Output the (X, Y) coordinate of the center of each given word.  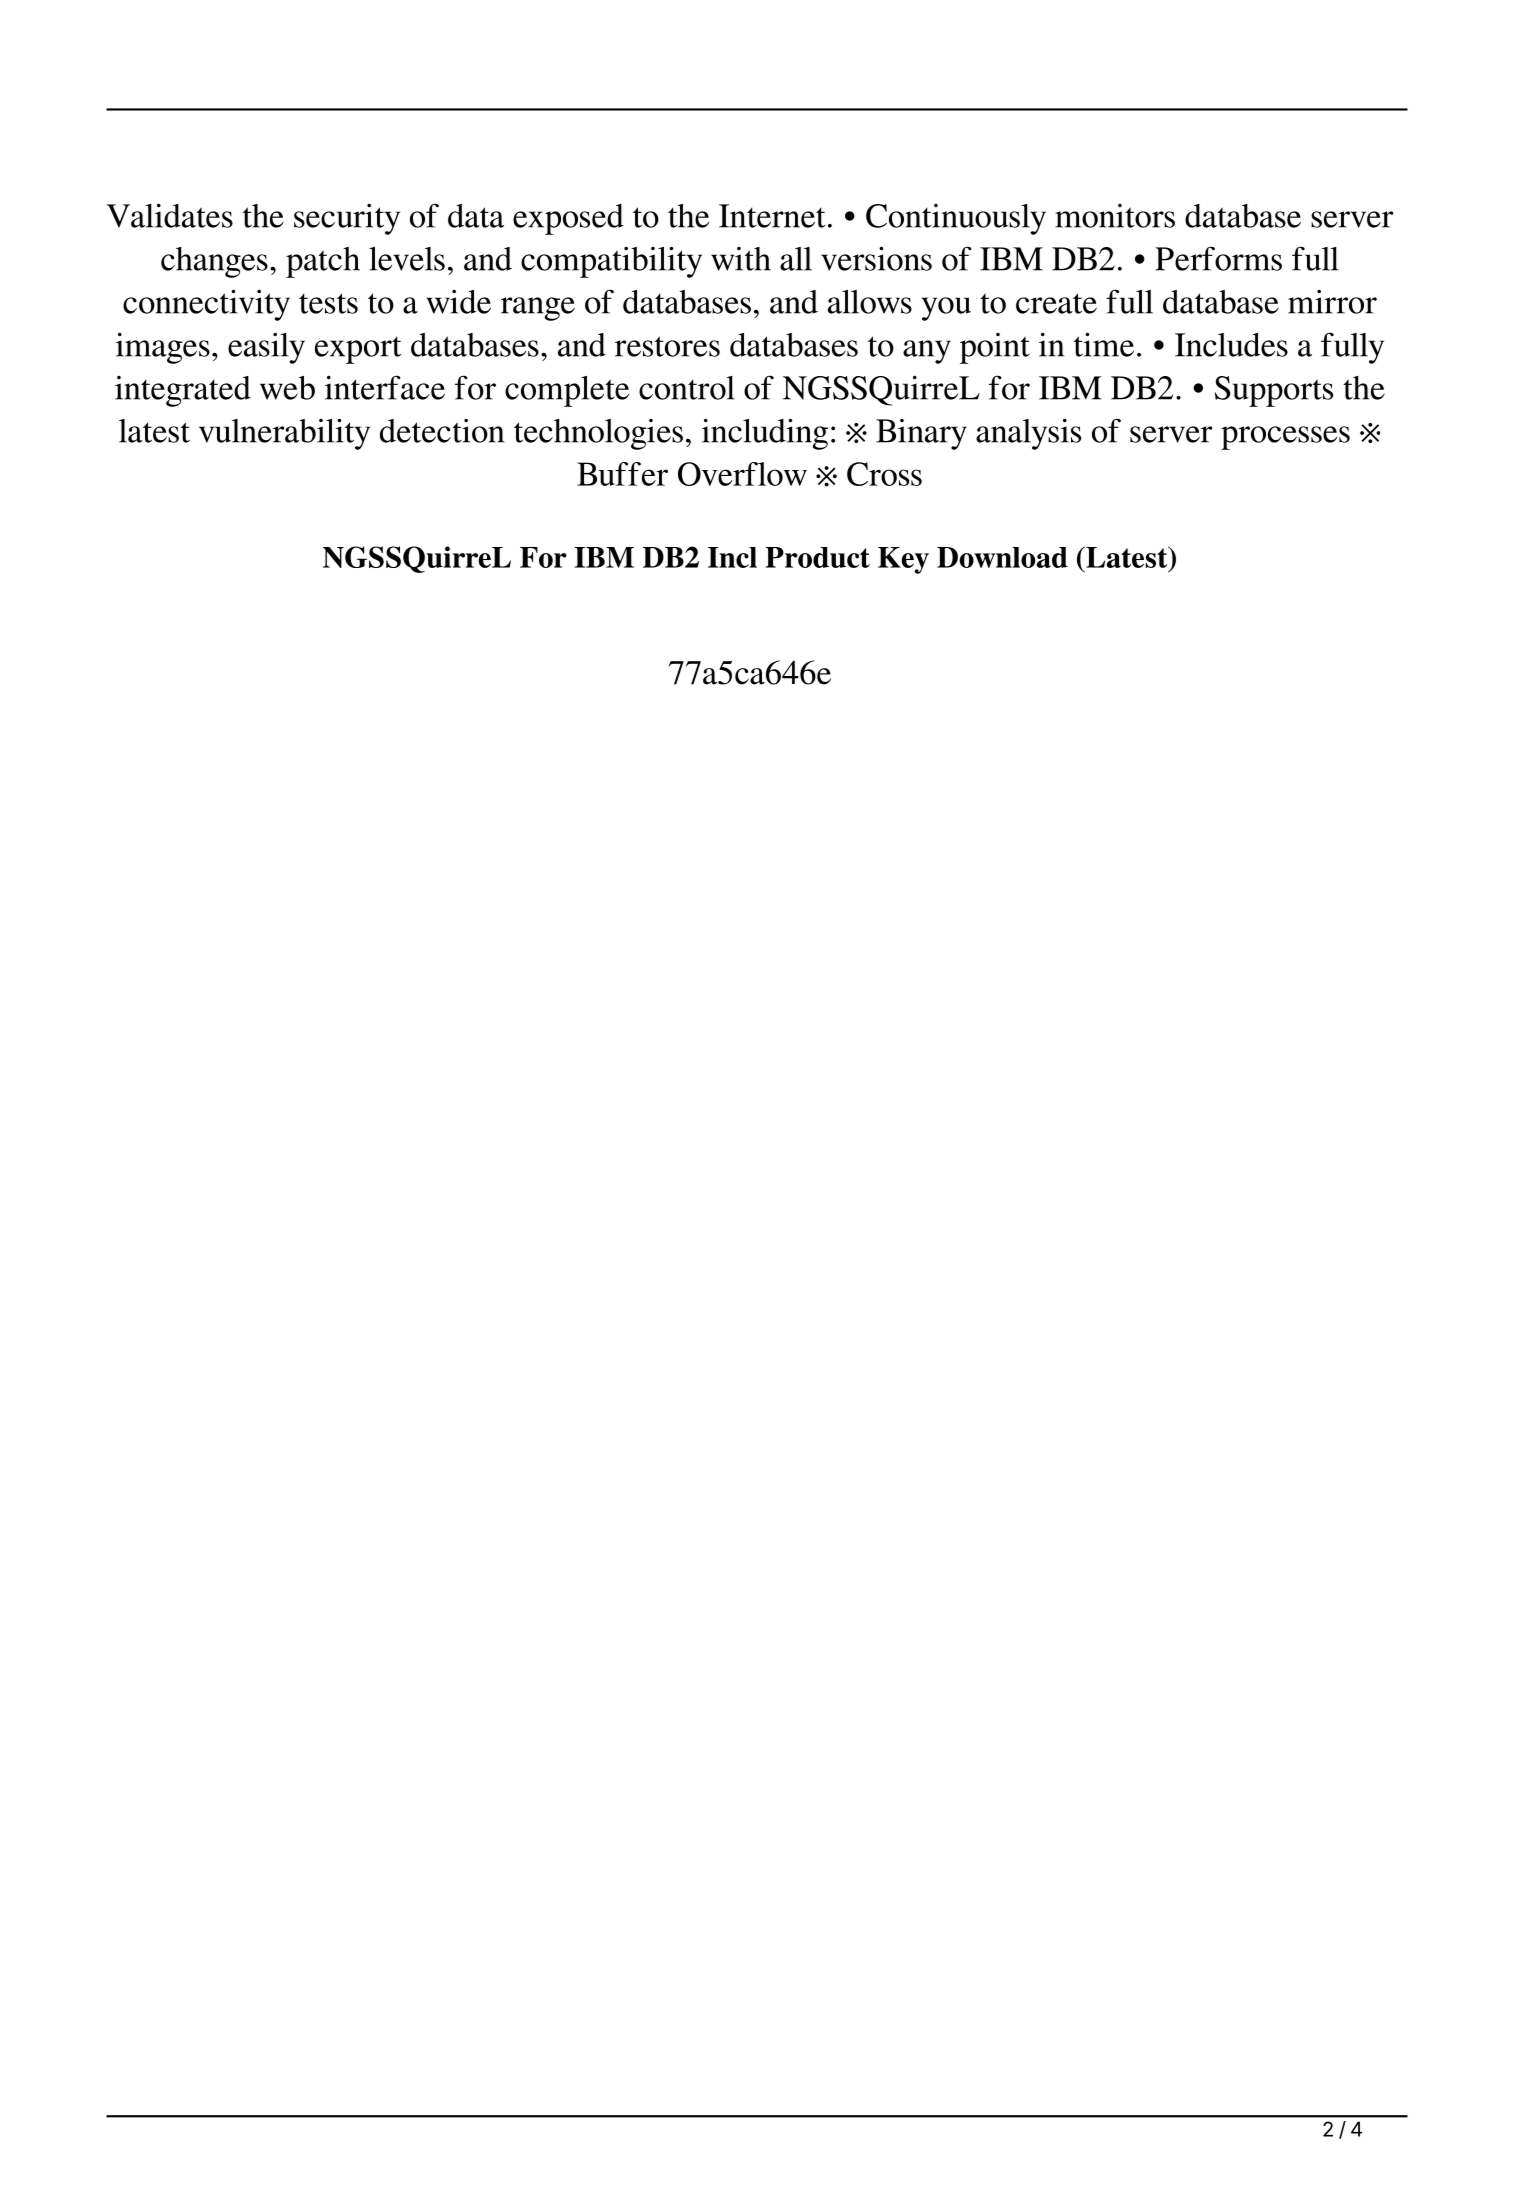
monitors (1115, 216)
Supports (1274, 391)
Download (1002, 557)
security (347, 219)
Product (817, 557)
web (287, 388)
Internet (772, 216)
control (687, 388)
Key (903, 560)
